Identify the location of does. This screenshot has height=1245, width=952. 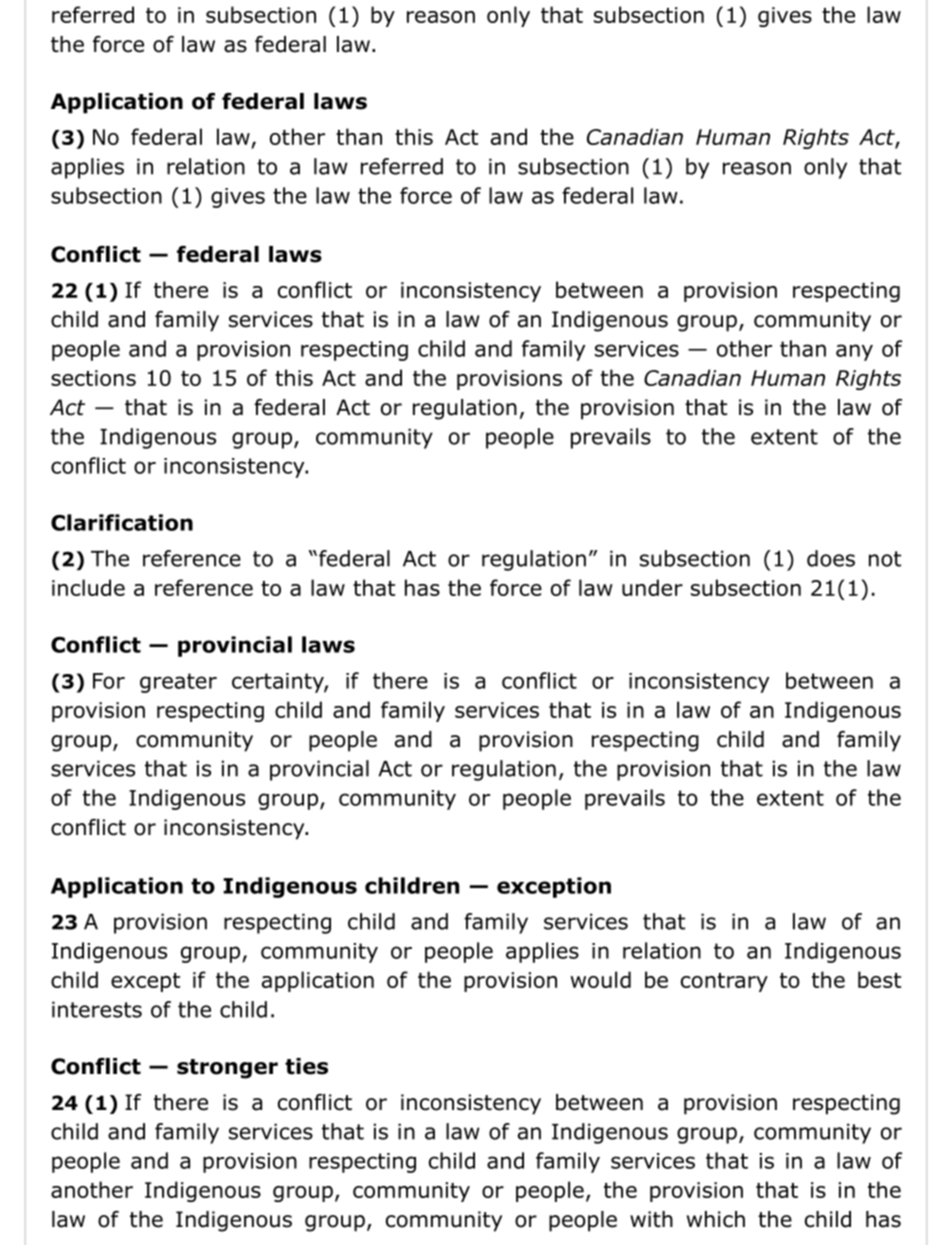
(831, 558).
